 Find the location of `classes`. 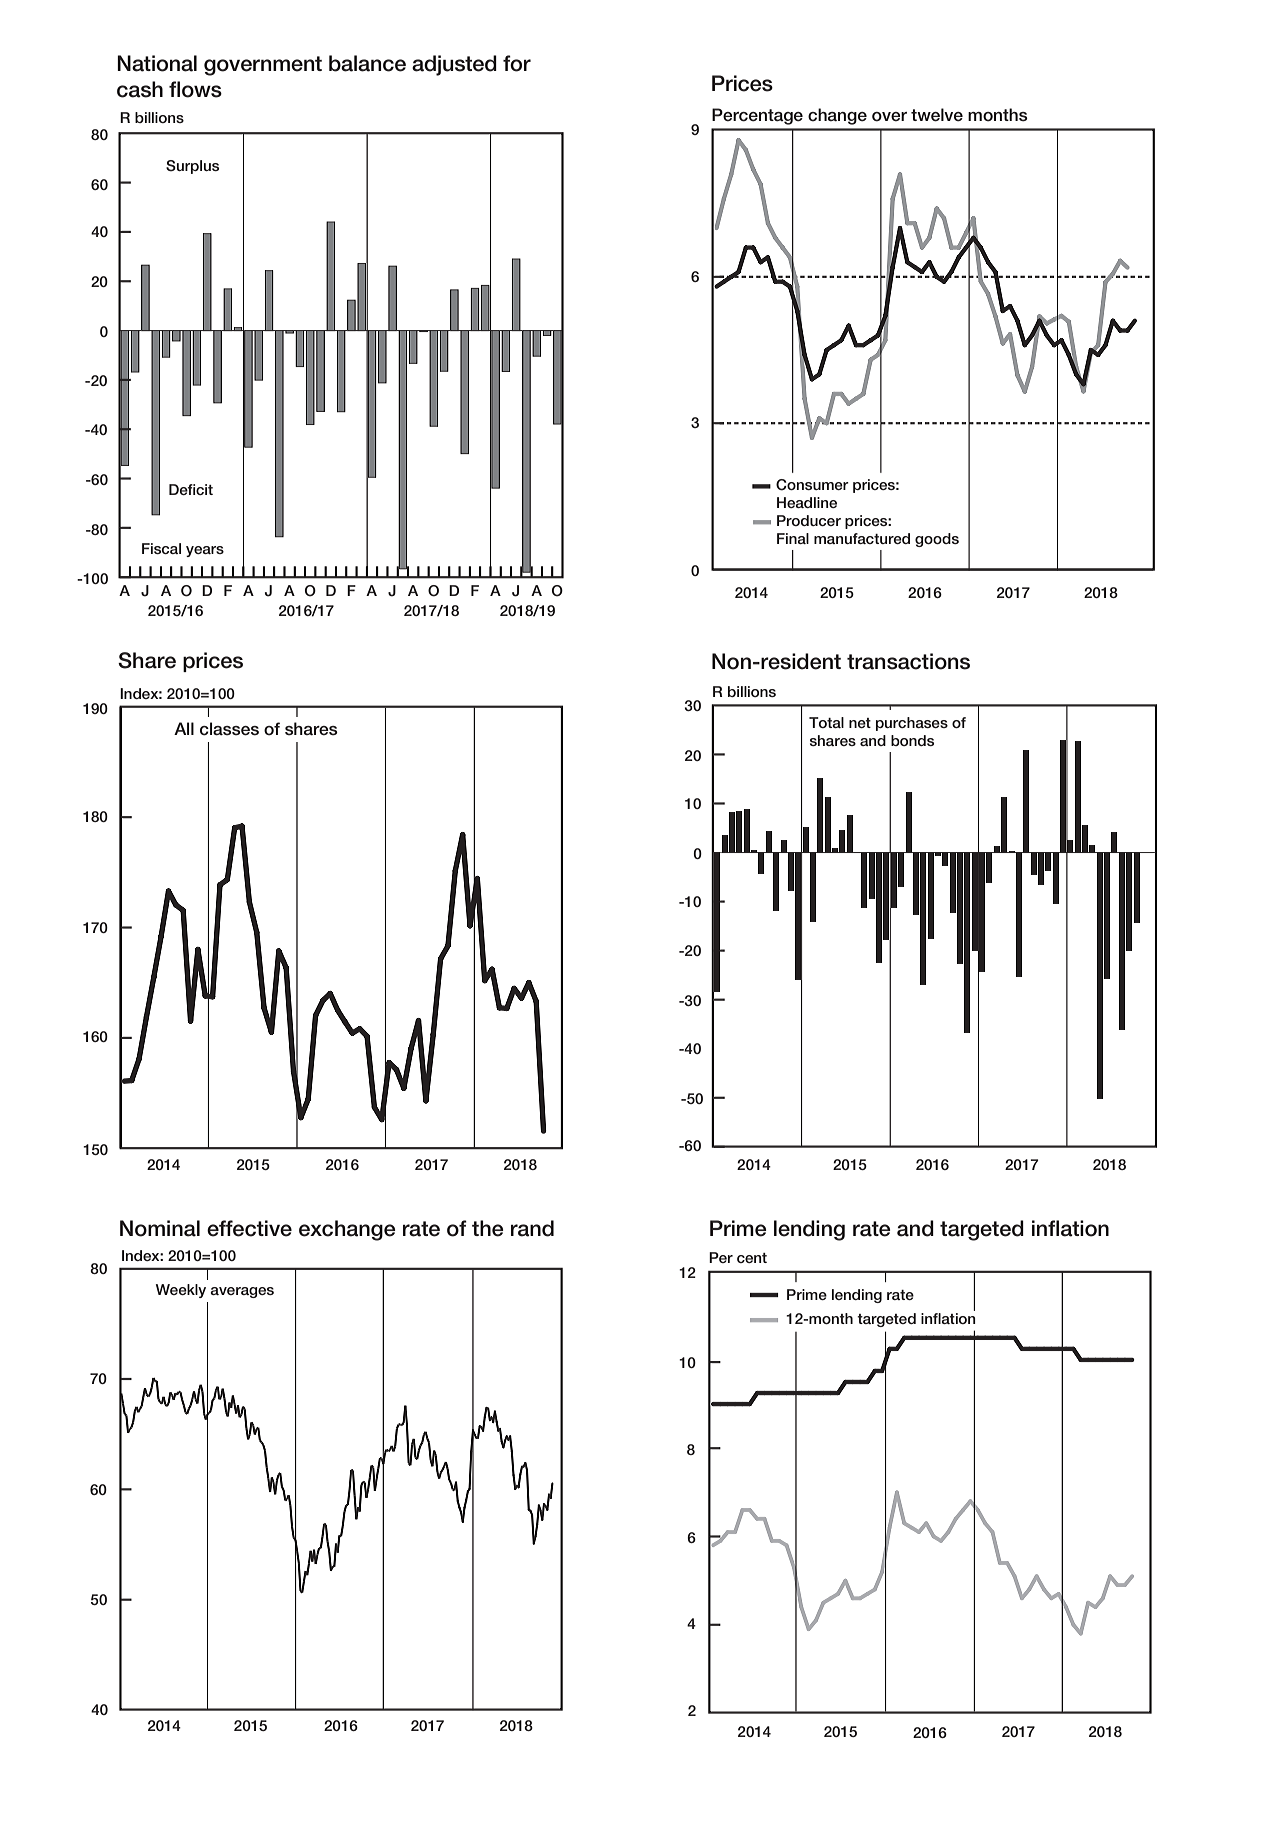

classes is located at coordinates (229, 729).
